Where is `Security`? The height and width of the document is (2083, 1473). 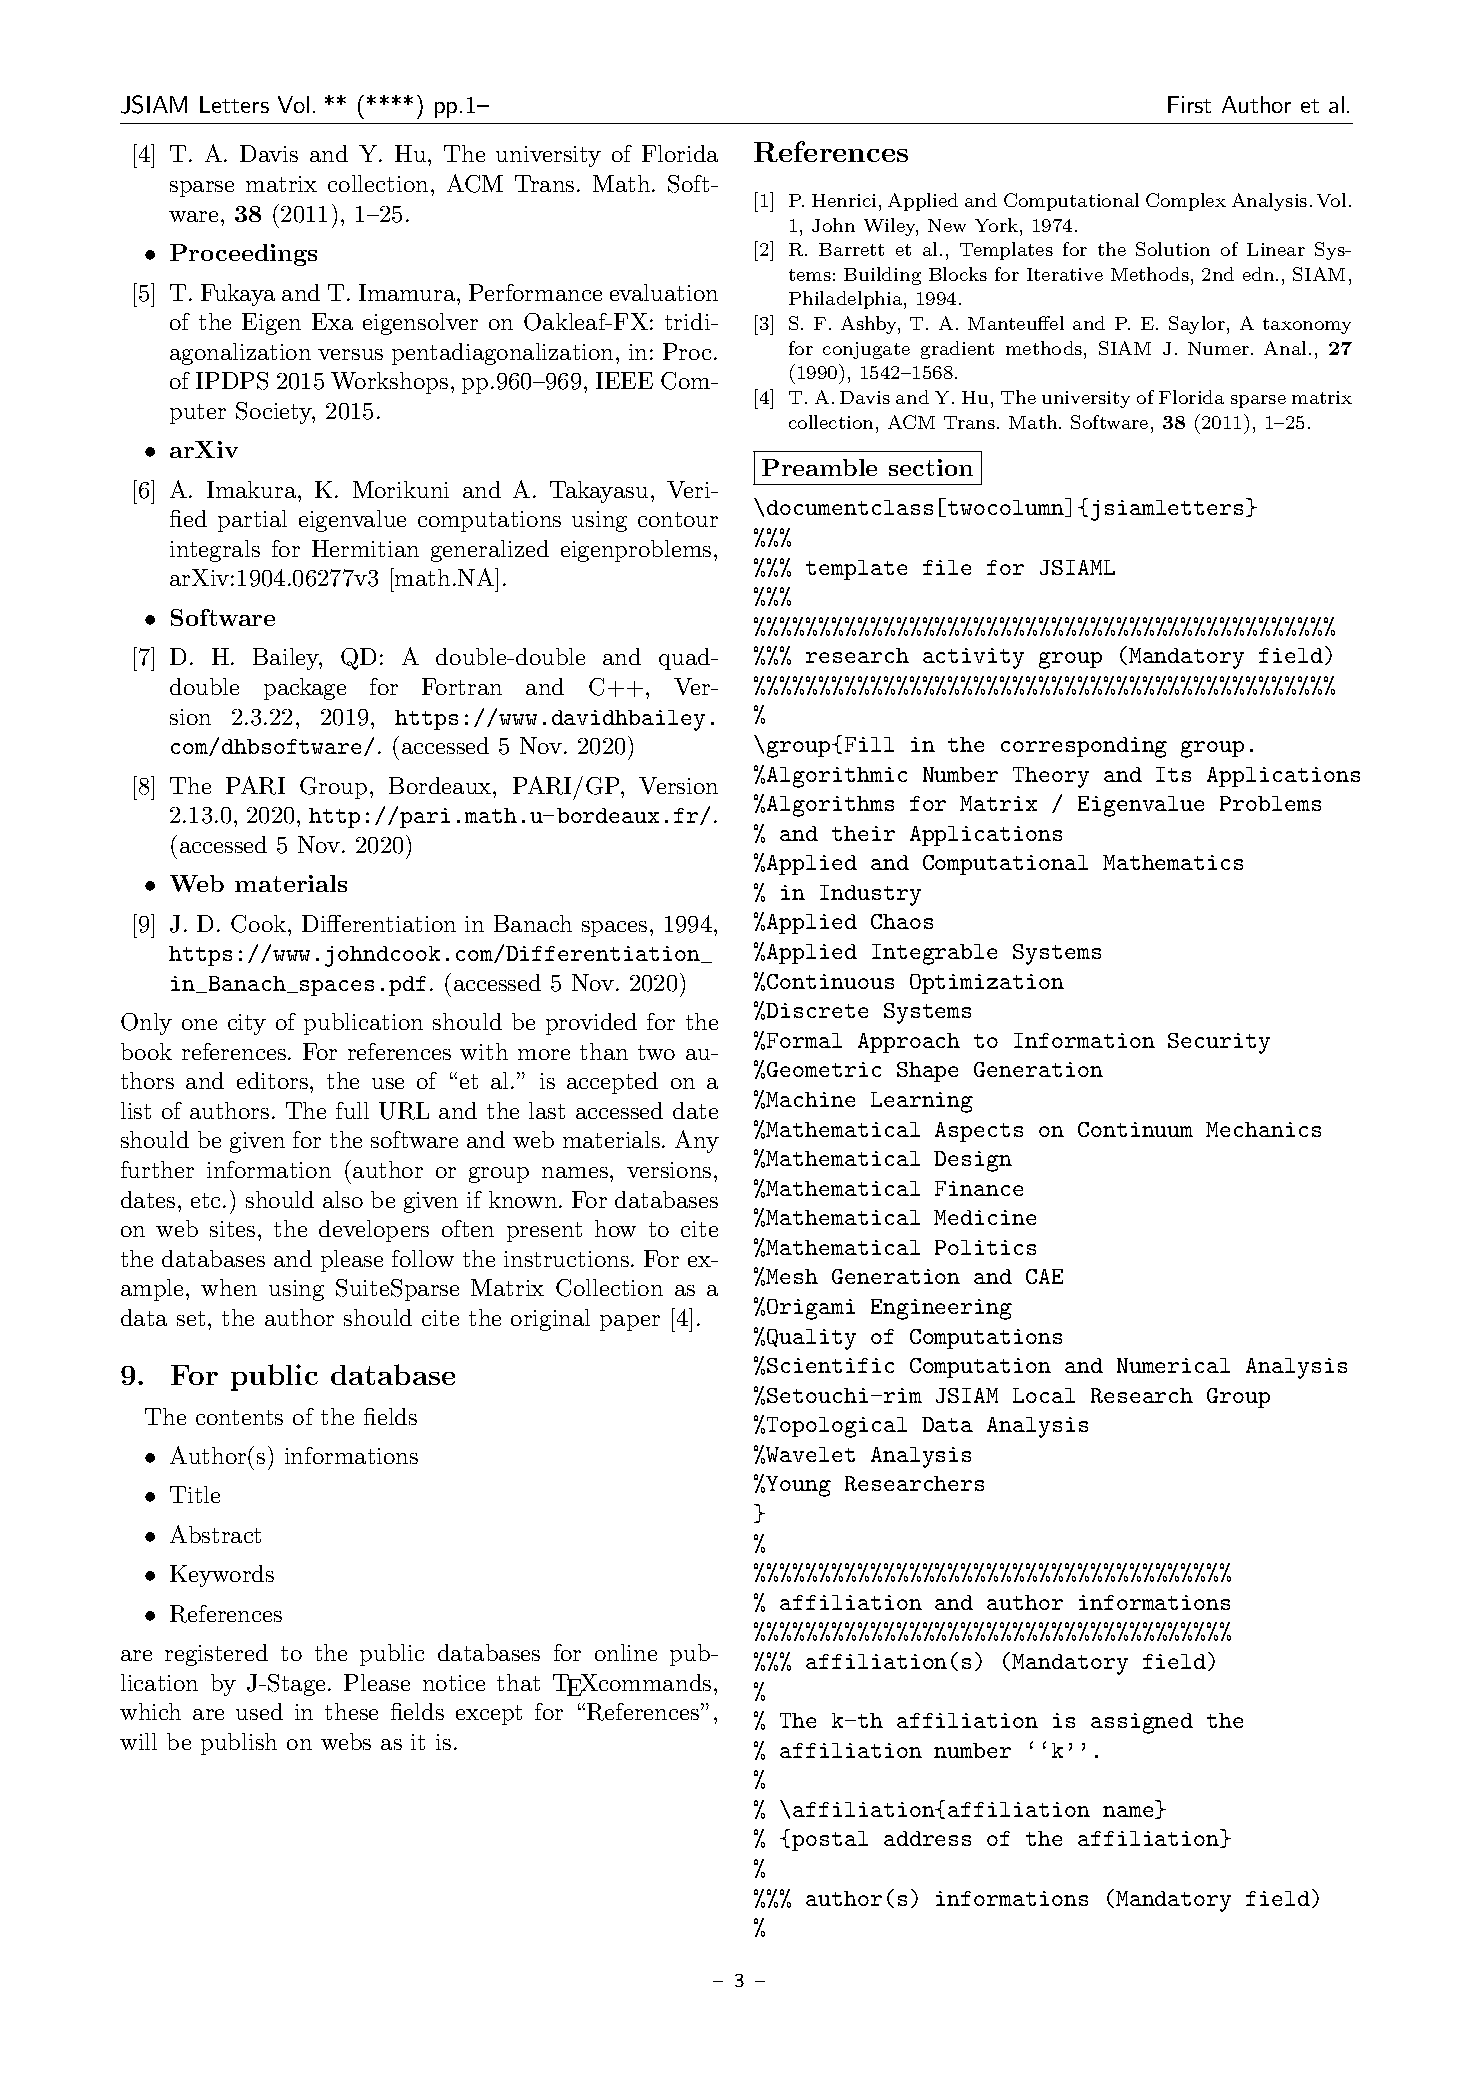 Security is located at coordinates (1219, 1043).
